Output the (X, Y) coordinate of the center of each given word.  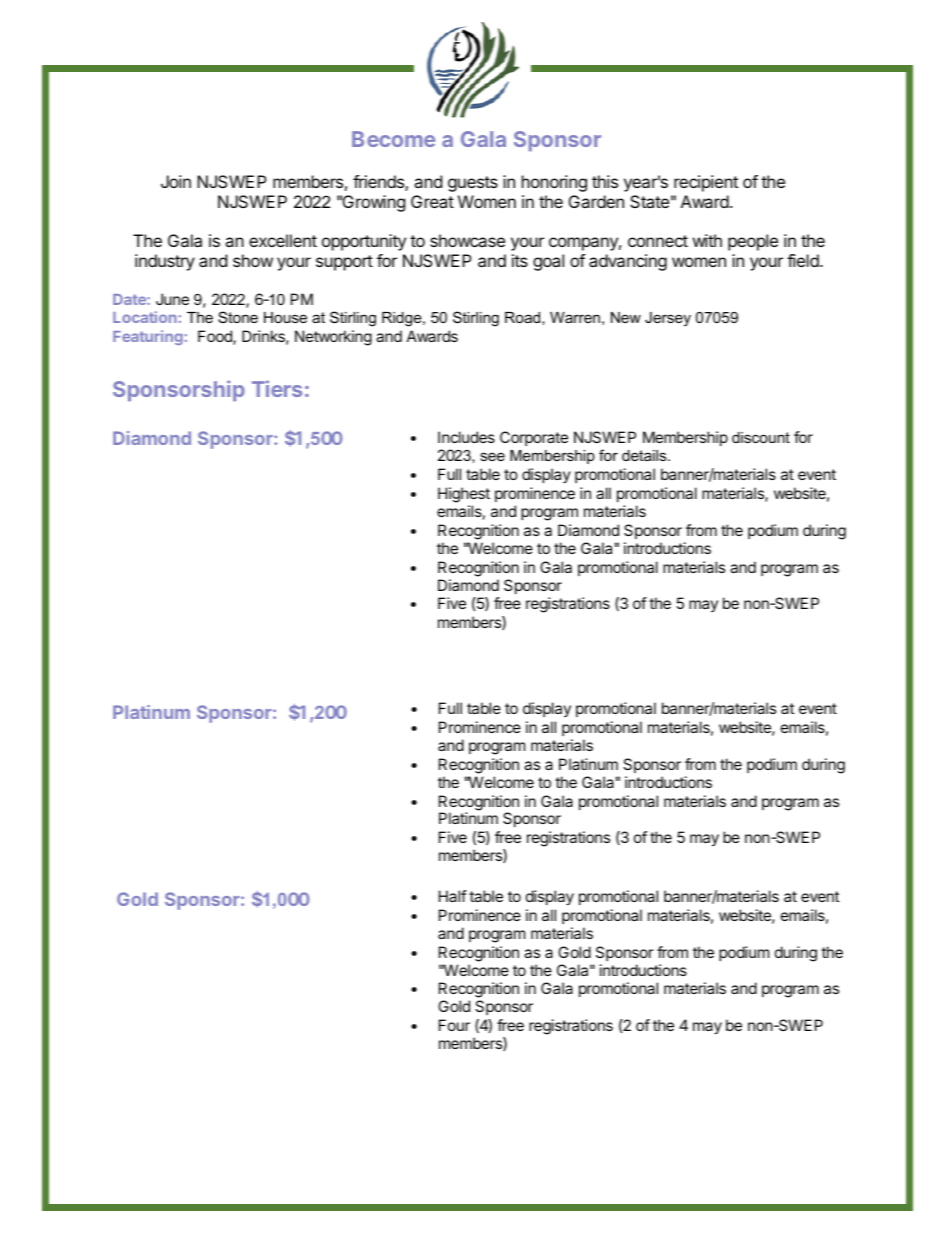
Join (176, 181)
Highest (464, 495)
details (645, 455)
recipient (706, 183)
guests (473, 184)
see (492, 456)
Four (454, 1025)
